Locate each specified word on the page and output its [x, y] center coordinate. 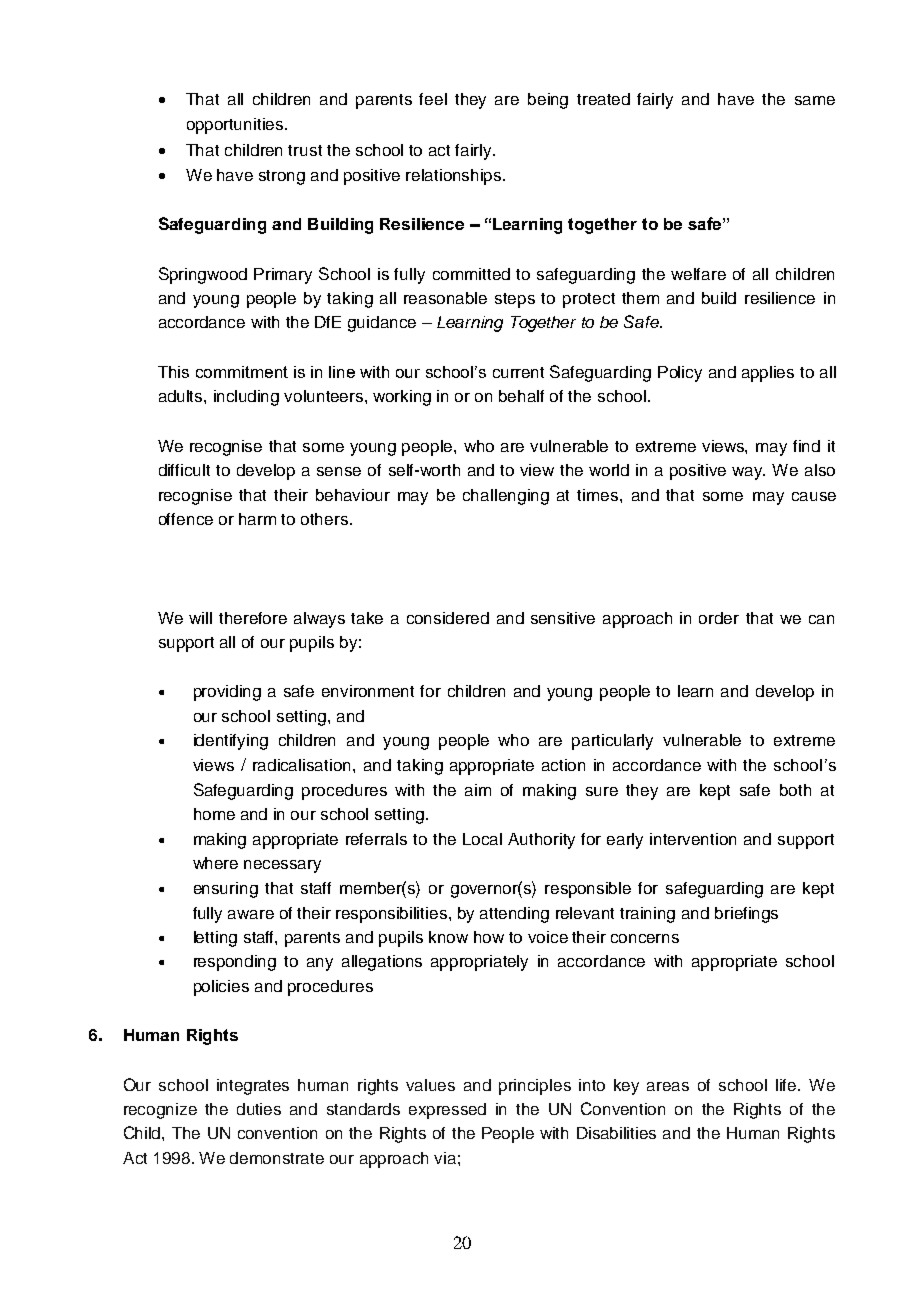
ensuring [226, 890]
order [719, 618]
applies [768, 374]
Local [482, 839]
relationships [455, 177]
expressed [447, 1111]
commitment [242, 372]
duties [259, 1109]
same [815, 100]
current [518, 372]
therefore [253, 618]
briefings [746, 915]
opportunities [236, 126]
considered [448, 618]
